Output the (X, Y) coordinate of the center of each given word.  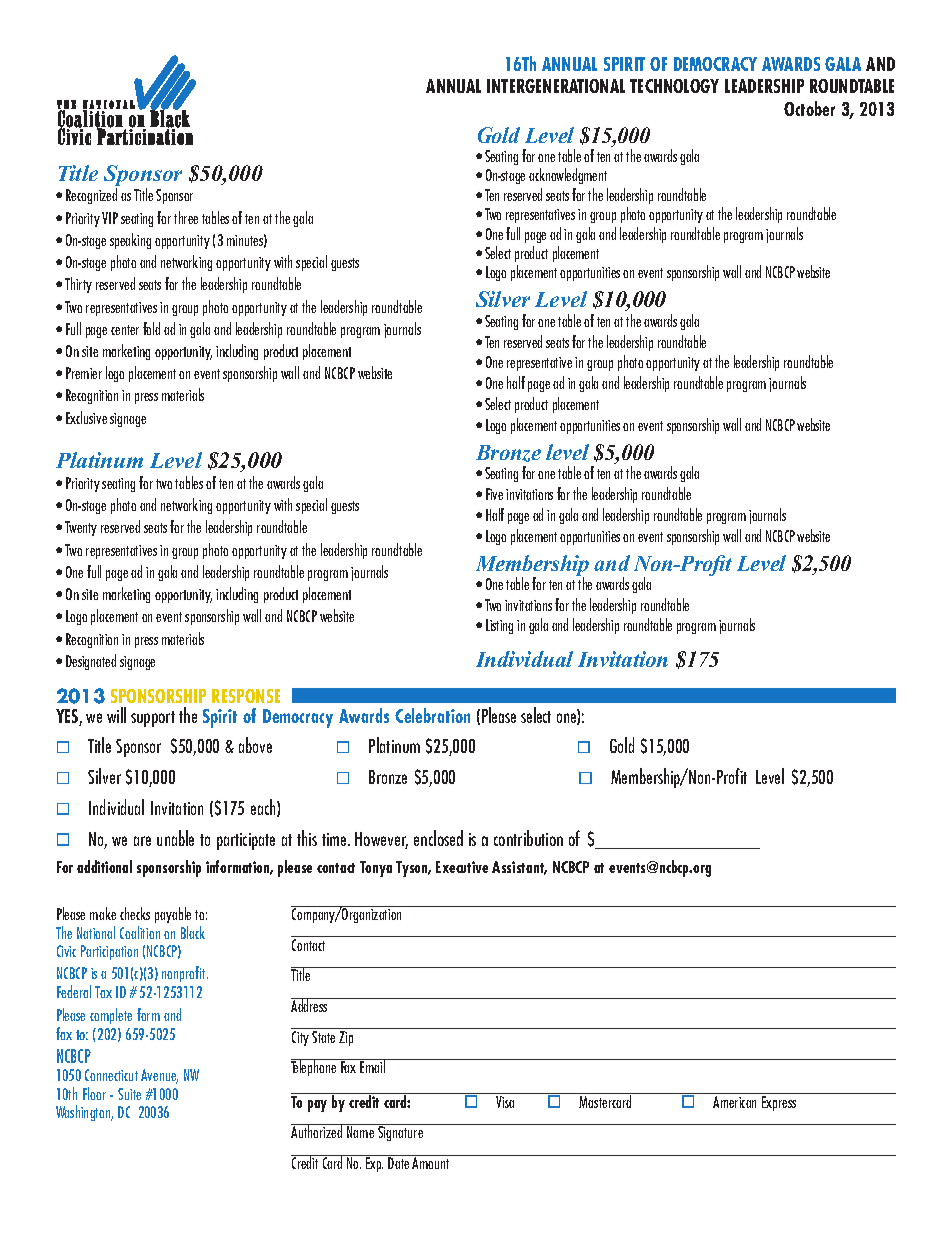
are (142, 841)
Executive (462, 867)
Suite (129, 1094)
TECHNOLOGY (674, 86)
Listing (499, 626)
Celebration (432, 715)
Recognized (91, 196)
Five (494, 494)
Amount (431, 1162)
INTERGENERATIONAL (556, 86)
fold (151, 328)
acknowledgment (568, 176)
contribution (528, 838)
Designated (91, 662)
